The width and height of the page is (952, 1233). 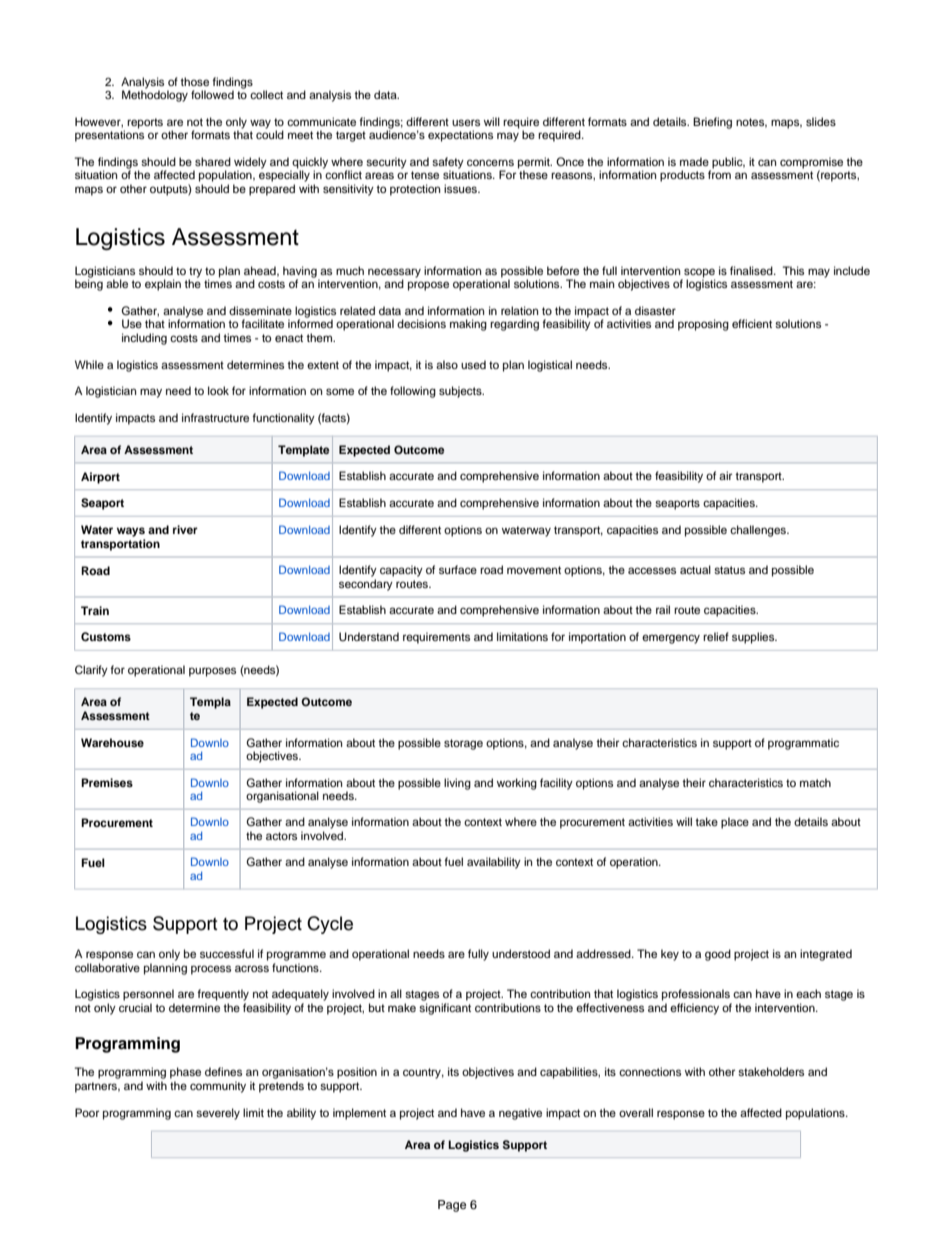 What do you see at coordinates (712, 123) in the page?
I see `Briefing` at bounding box center [712, 123].
